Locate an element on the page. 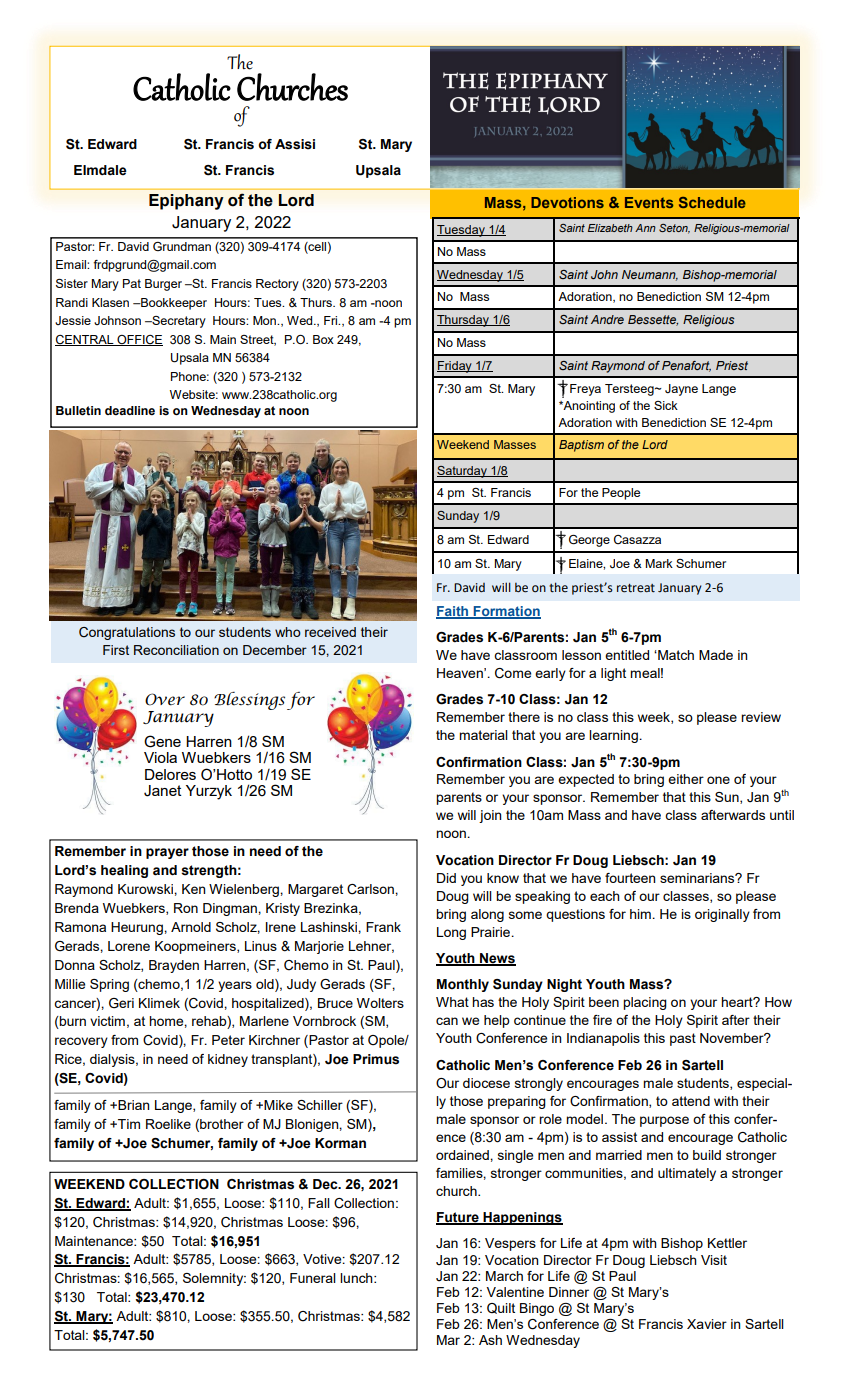  Mark is located at coordinates (659, 563).
